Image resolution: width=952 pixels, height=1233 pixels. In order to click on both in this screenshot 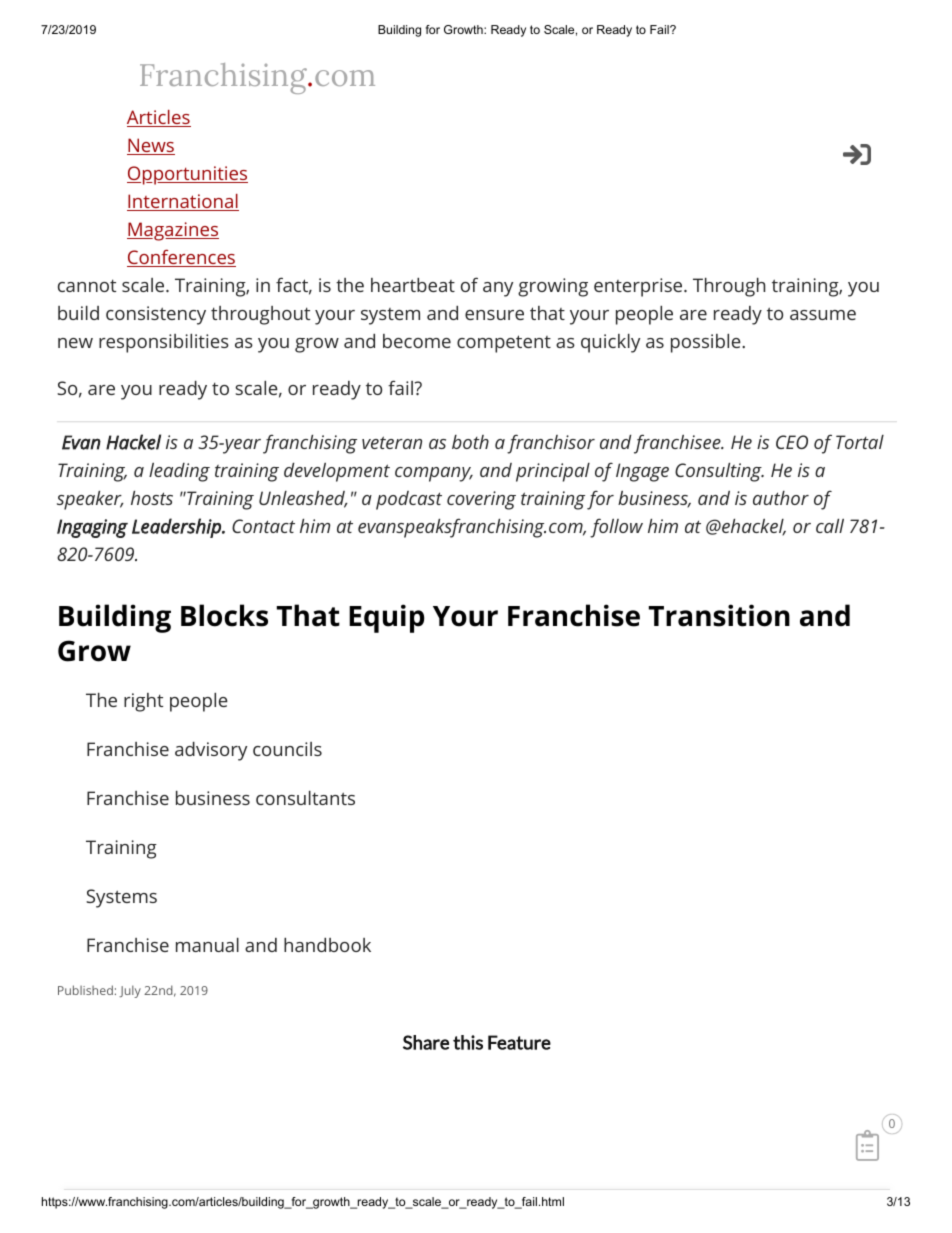, I will do `click(470, 442)`.
